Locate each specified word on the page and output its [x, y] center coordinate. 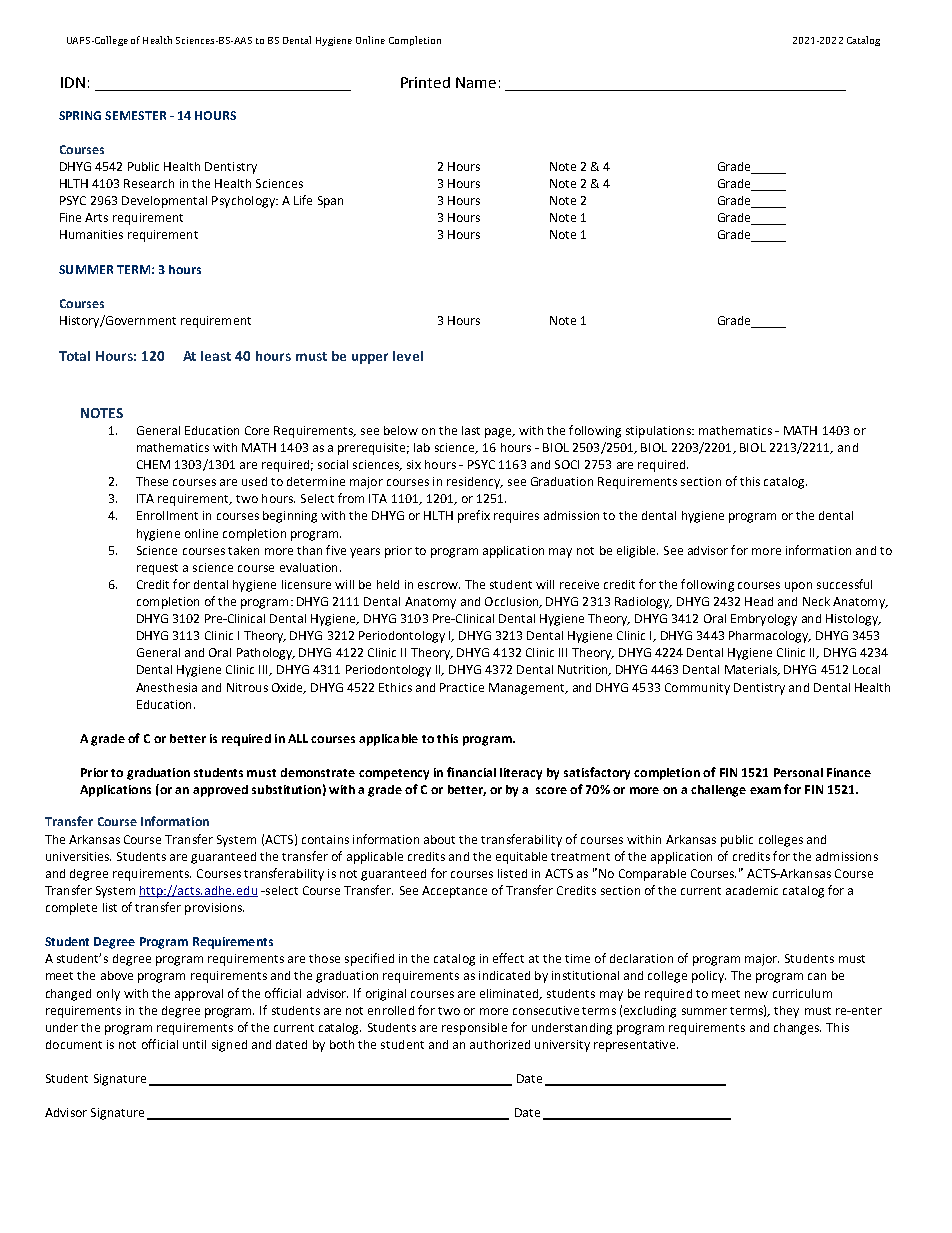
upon [798, 587]
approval [199, 995]
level [408, 356]
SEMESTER [135, 115]
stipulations [659, 432]
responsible [474, 1029]
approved [220, 791]
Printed [425, 82]
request [157, 569]
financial [471, 772]
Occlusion [513, 602]
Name [476, 82]
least [216, 356]
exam [765, 790]
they [786, 1012]
